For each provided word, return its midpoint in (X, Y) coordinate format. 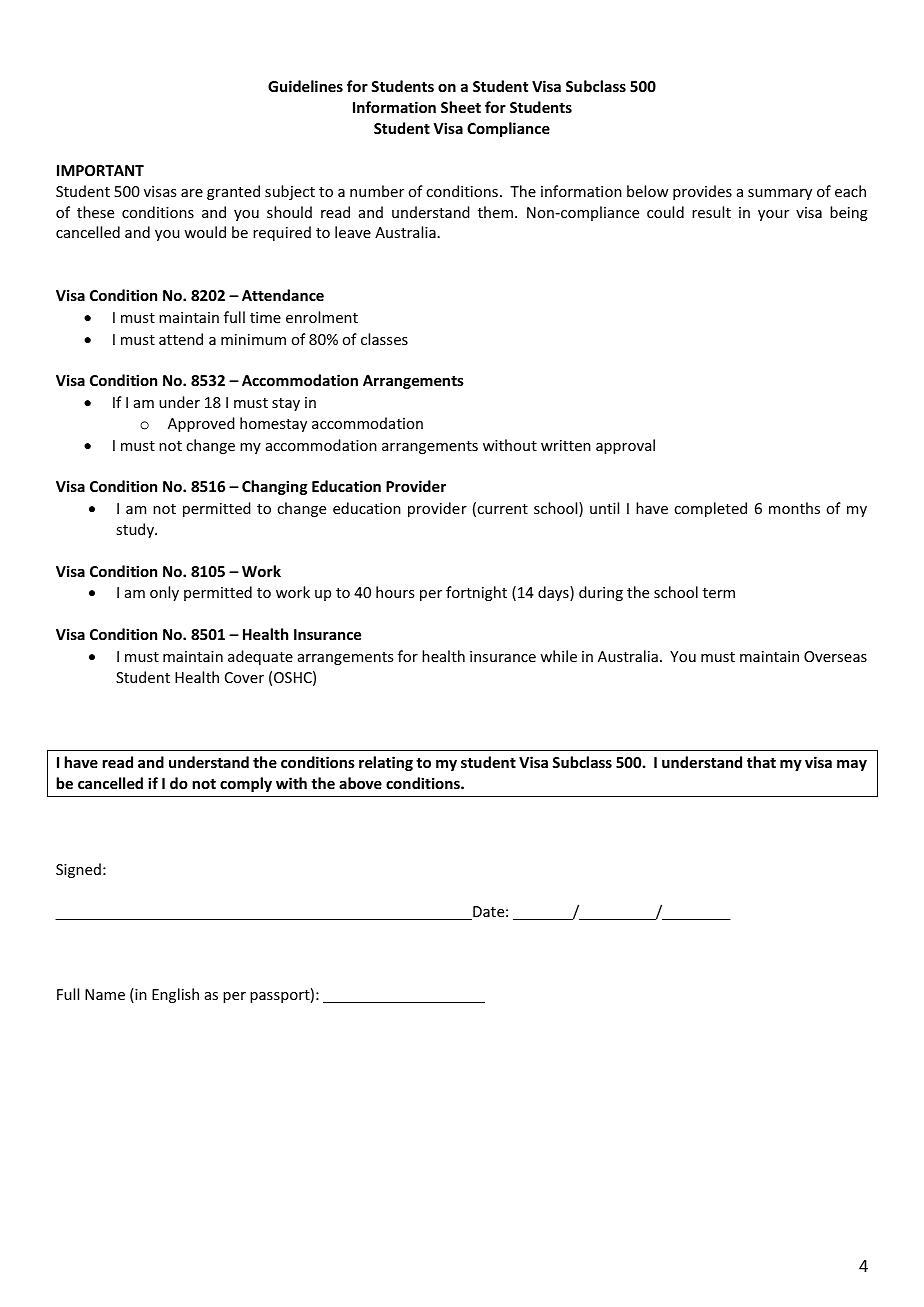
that (761, 762)
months (794, 508)
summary (780, 194)
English (175, 995)
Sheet (461, 107)
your (773, 215)
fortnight (476, 593)
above (360, 783)
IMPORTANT (100, 170)
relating (386, 763)
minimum (253, 339)
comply (246, 784)
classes (384, 339)
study (136, 530)
